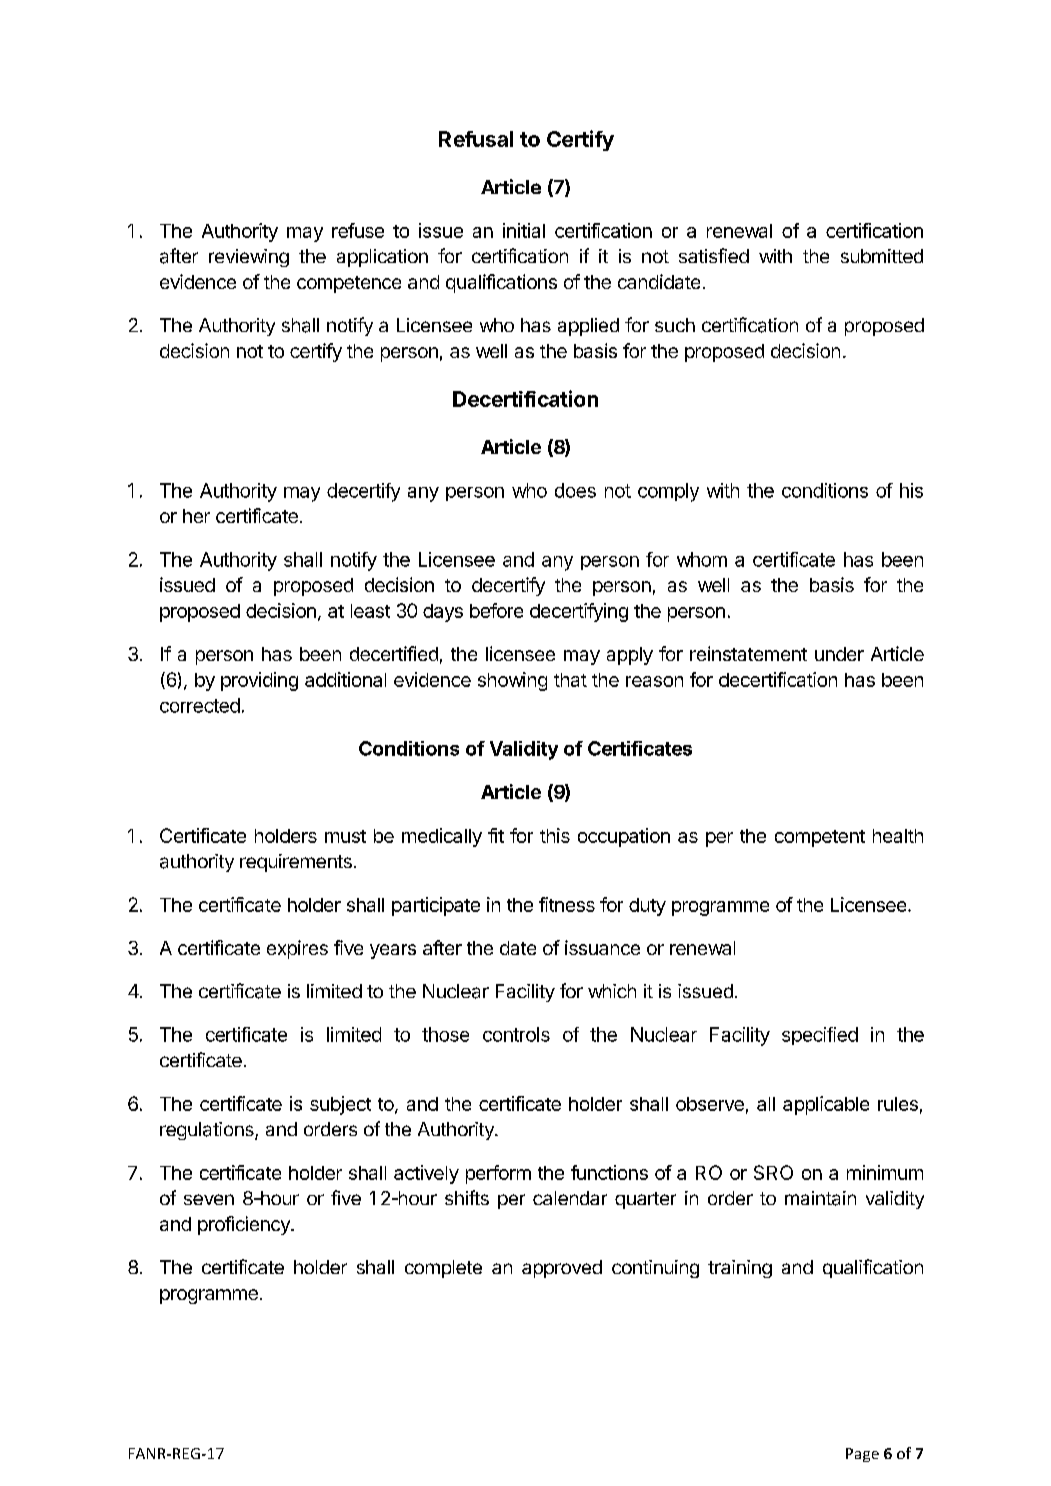 Image resolution: width=1051 pixels, height=1486 pixels. I want to click on approved, so click(562, 1269).
